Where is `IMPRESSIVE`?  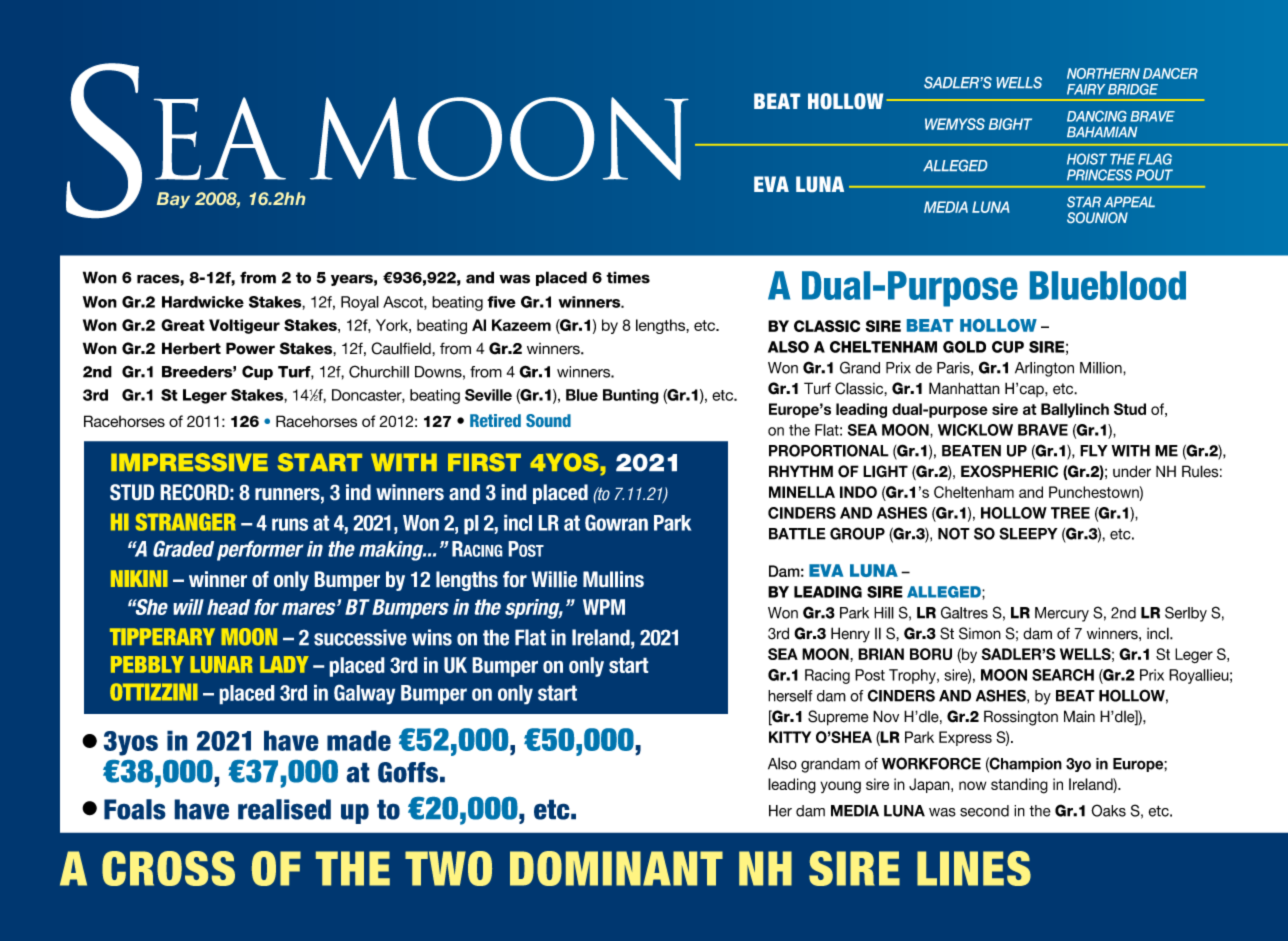
IMPRESSIVE is located at coordinates (189, 462).
